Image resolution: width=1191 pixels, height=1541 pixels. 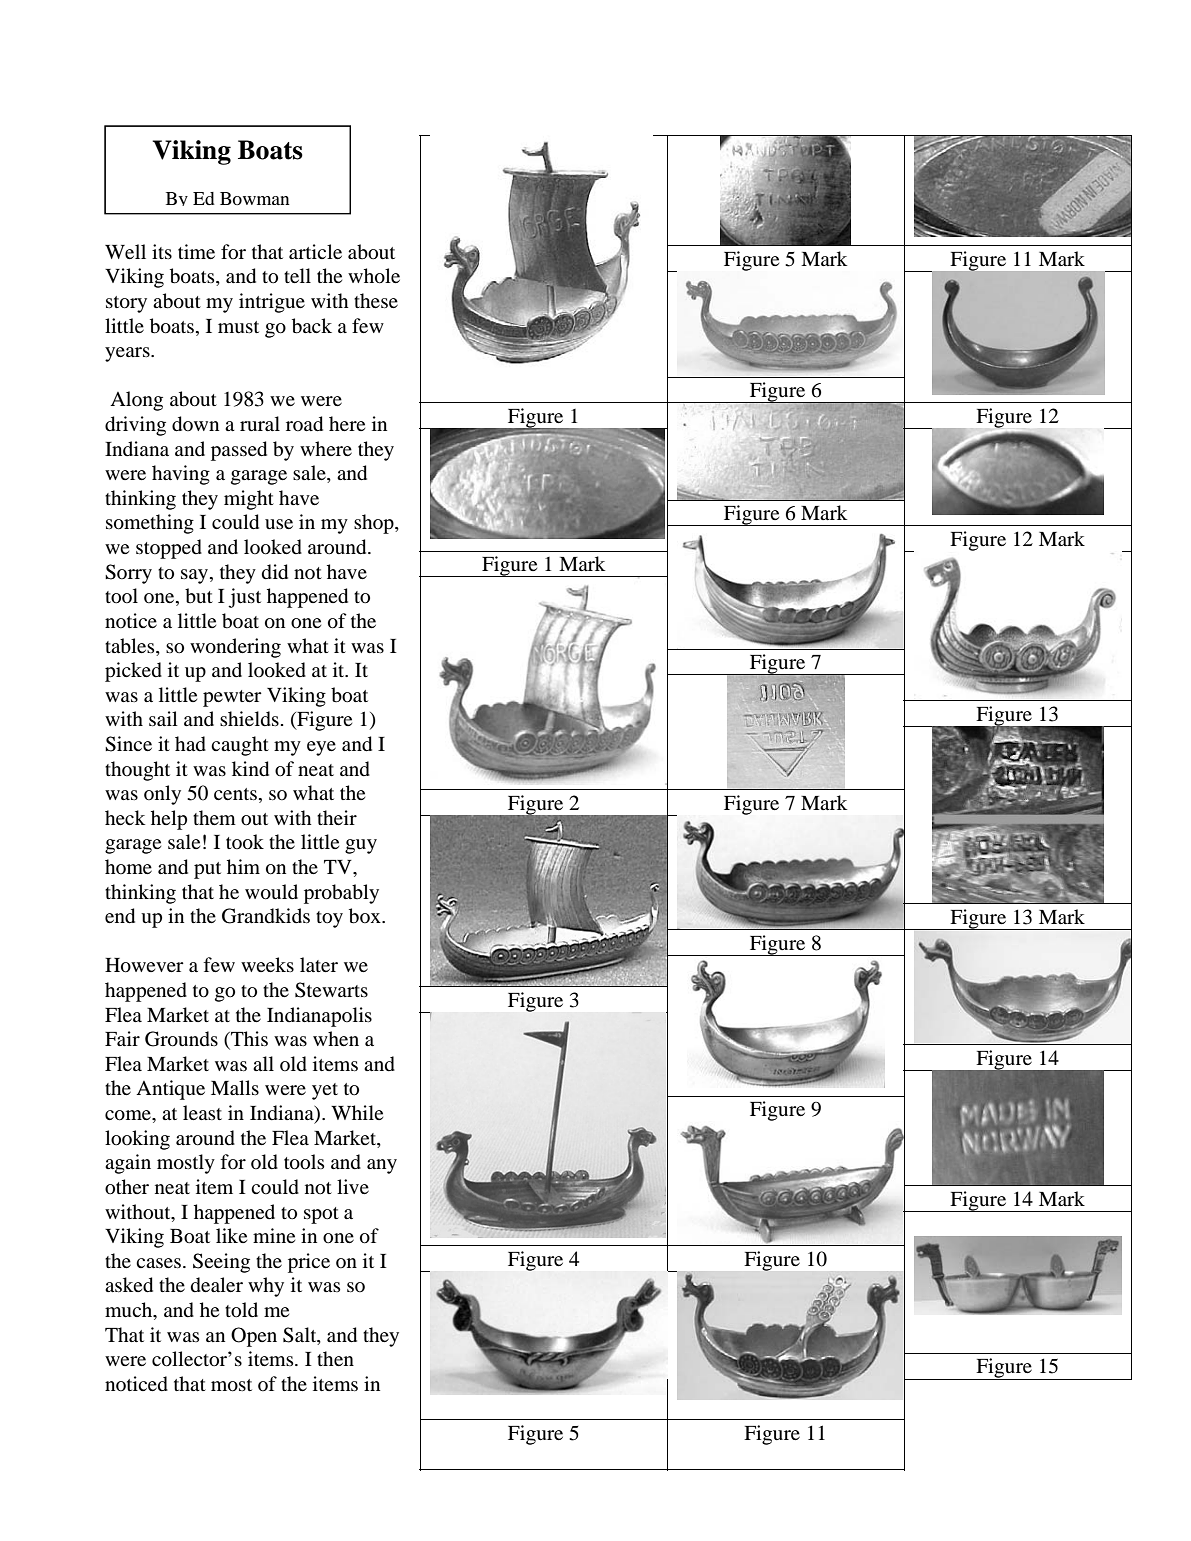 I want to click on wondering, so click(x=235, y=648).
